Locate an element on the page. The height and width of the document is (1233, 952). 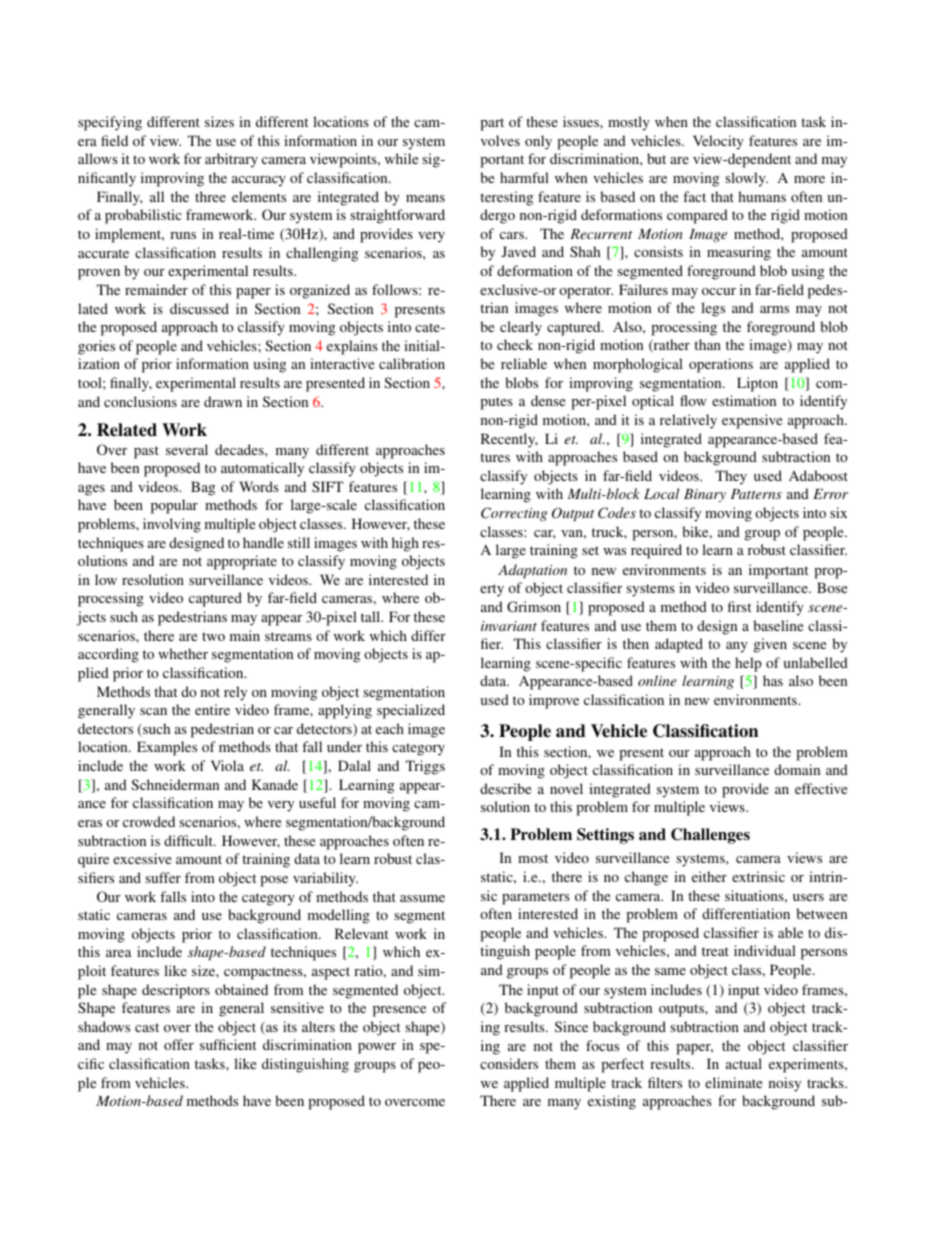
first is located at coordinates (739, 606).
